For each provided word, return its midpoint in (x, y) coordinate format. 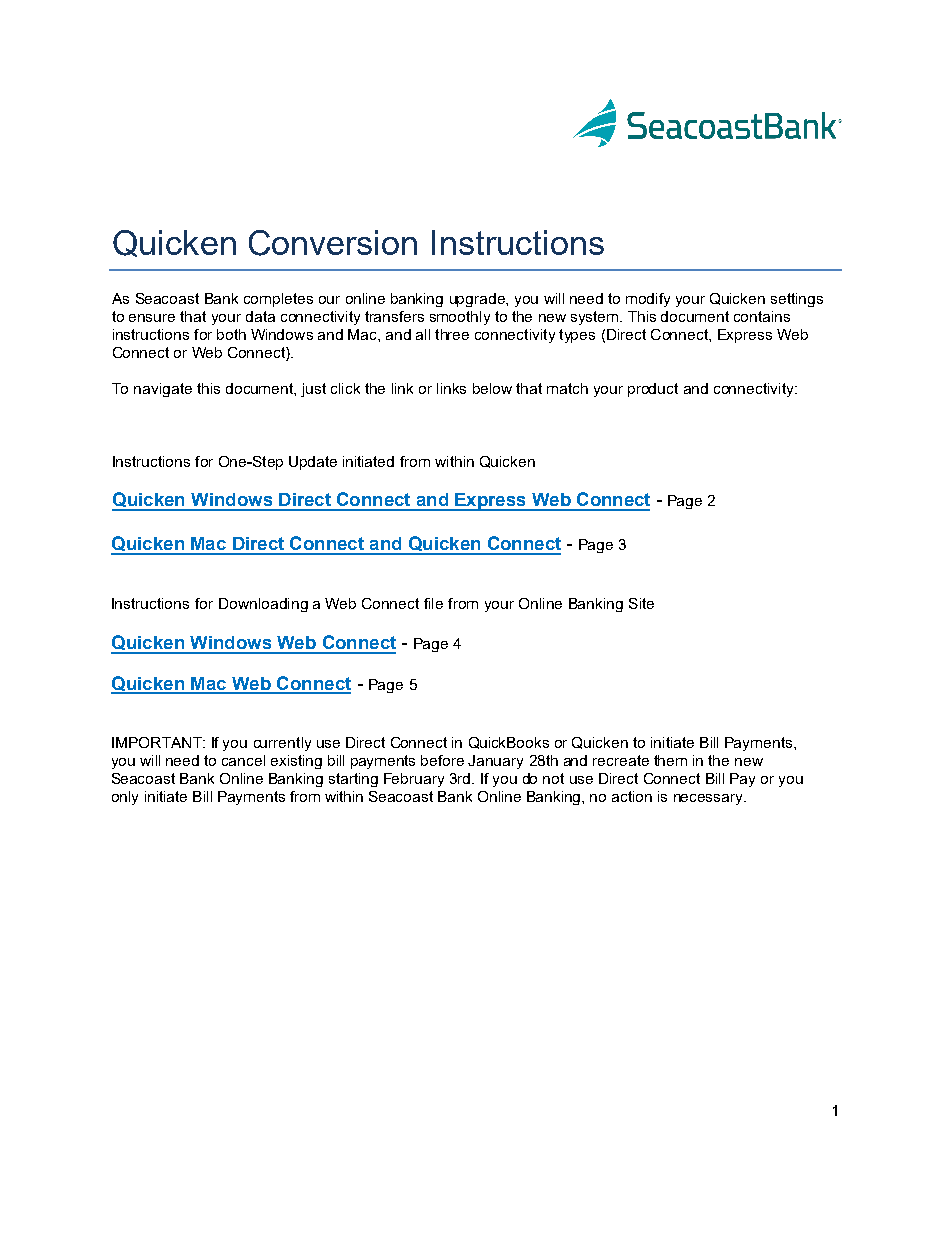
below (492, 388)
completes (278, 300)
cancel (243, 760)
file (433, 603)
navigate (163, 390)
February (414, 780)
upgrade (478, 300)
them (670, 760)
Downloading (263, 605)
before (442, 760)
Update (313, 463)
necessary (709, 799)
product (653, 390)
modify (648, 300)
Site (641, 603)
